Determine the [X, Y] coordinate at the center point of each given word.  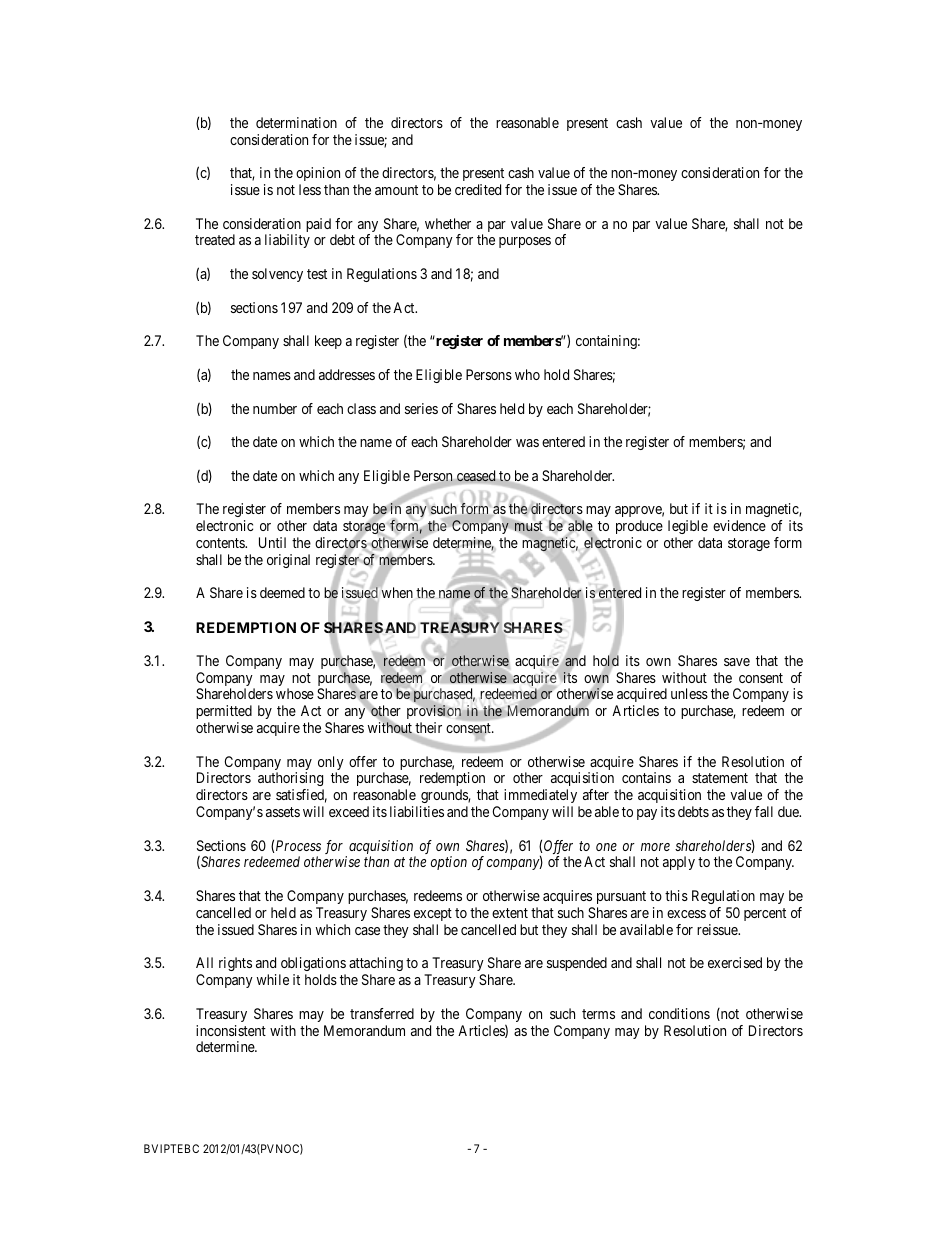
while [273, 979]
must [529, 526]
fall [764, 811]
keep [328, 342]
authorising [291, 781]
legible [688, 527]
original [288, 561]
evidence [739, 525]
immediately [540, 796]
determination [296, 122]
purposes [525, 242]
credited [478, 189]
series [421, 408]
